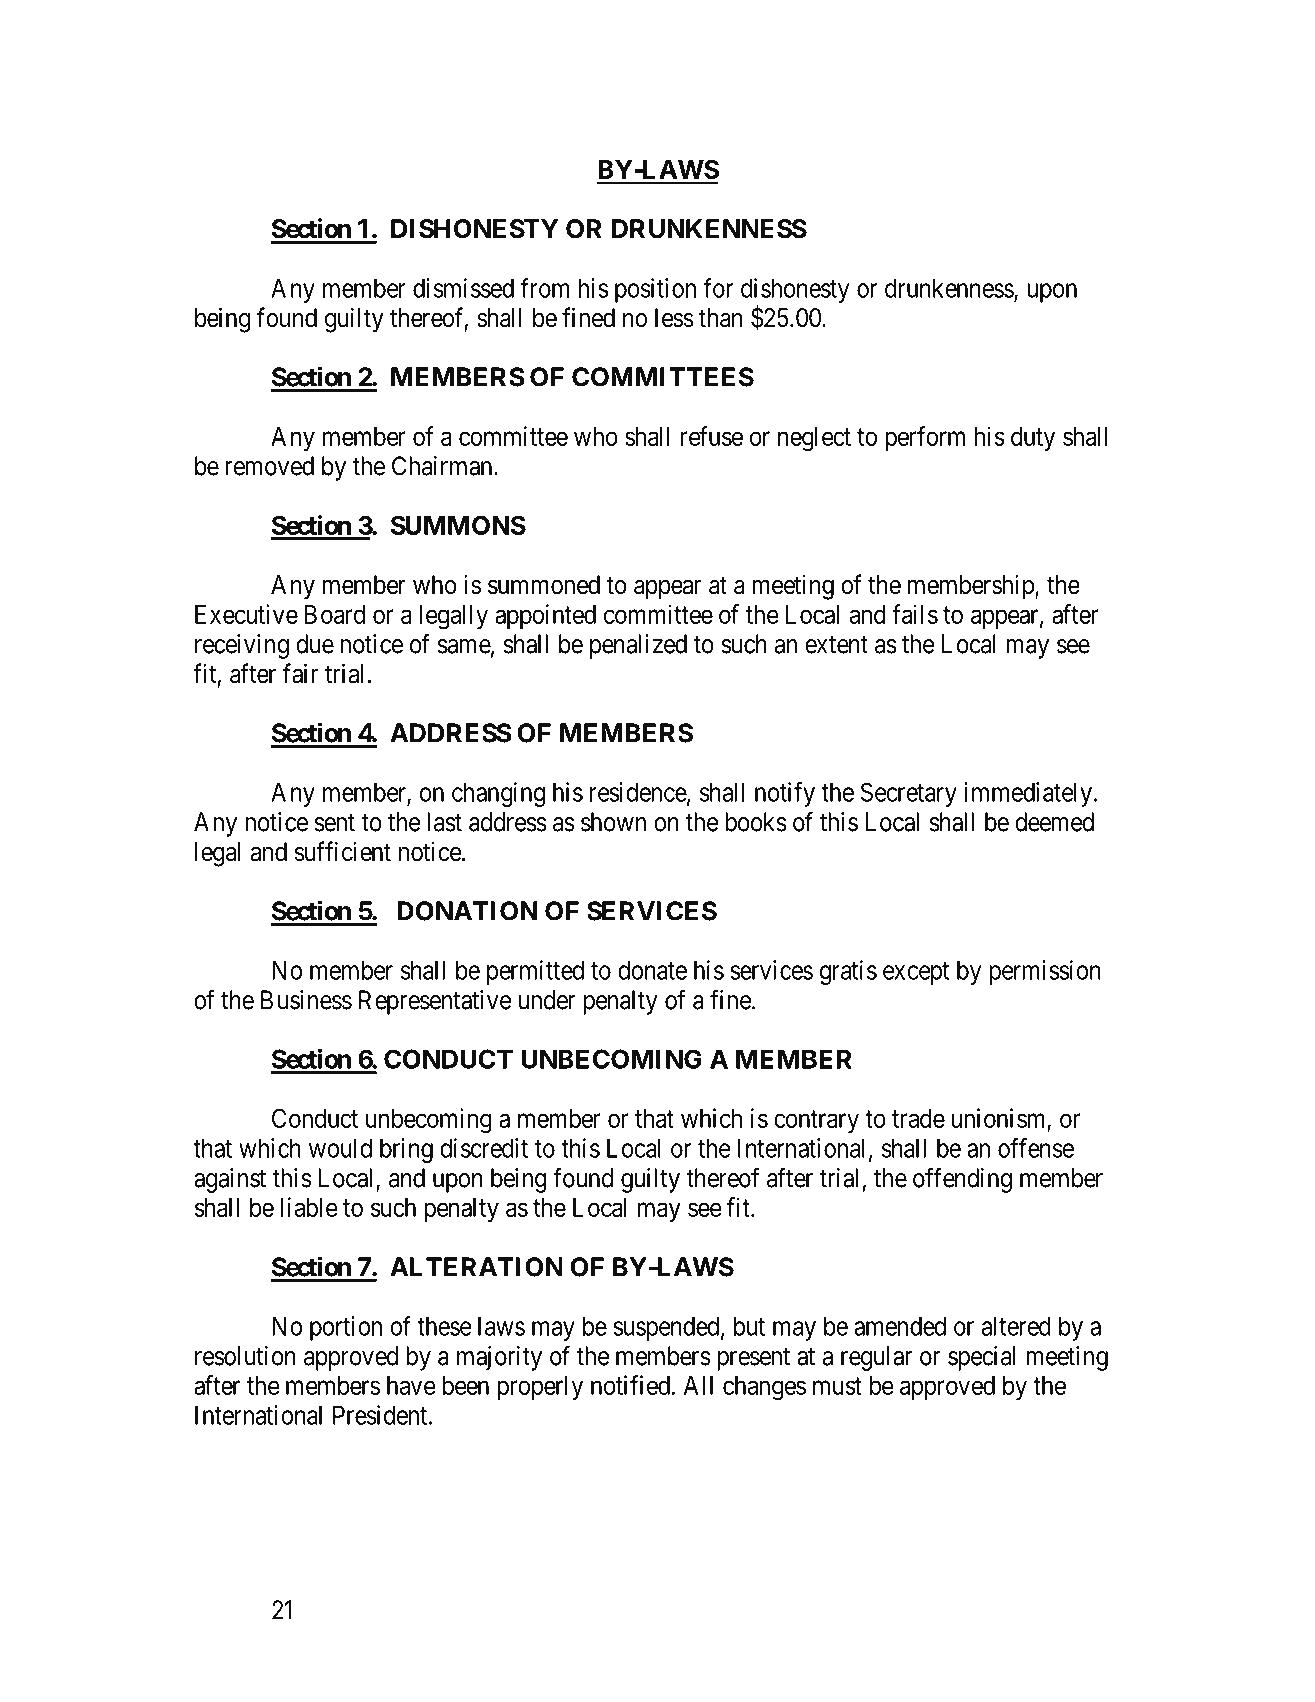 This page has height=1702, width=1315. Describe the element at coordinates (652, 970) in the page. I see `donate` at that location.
